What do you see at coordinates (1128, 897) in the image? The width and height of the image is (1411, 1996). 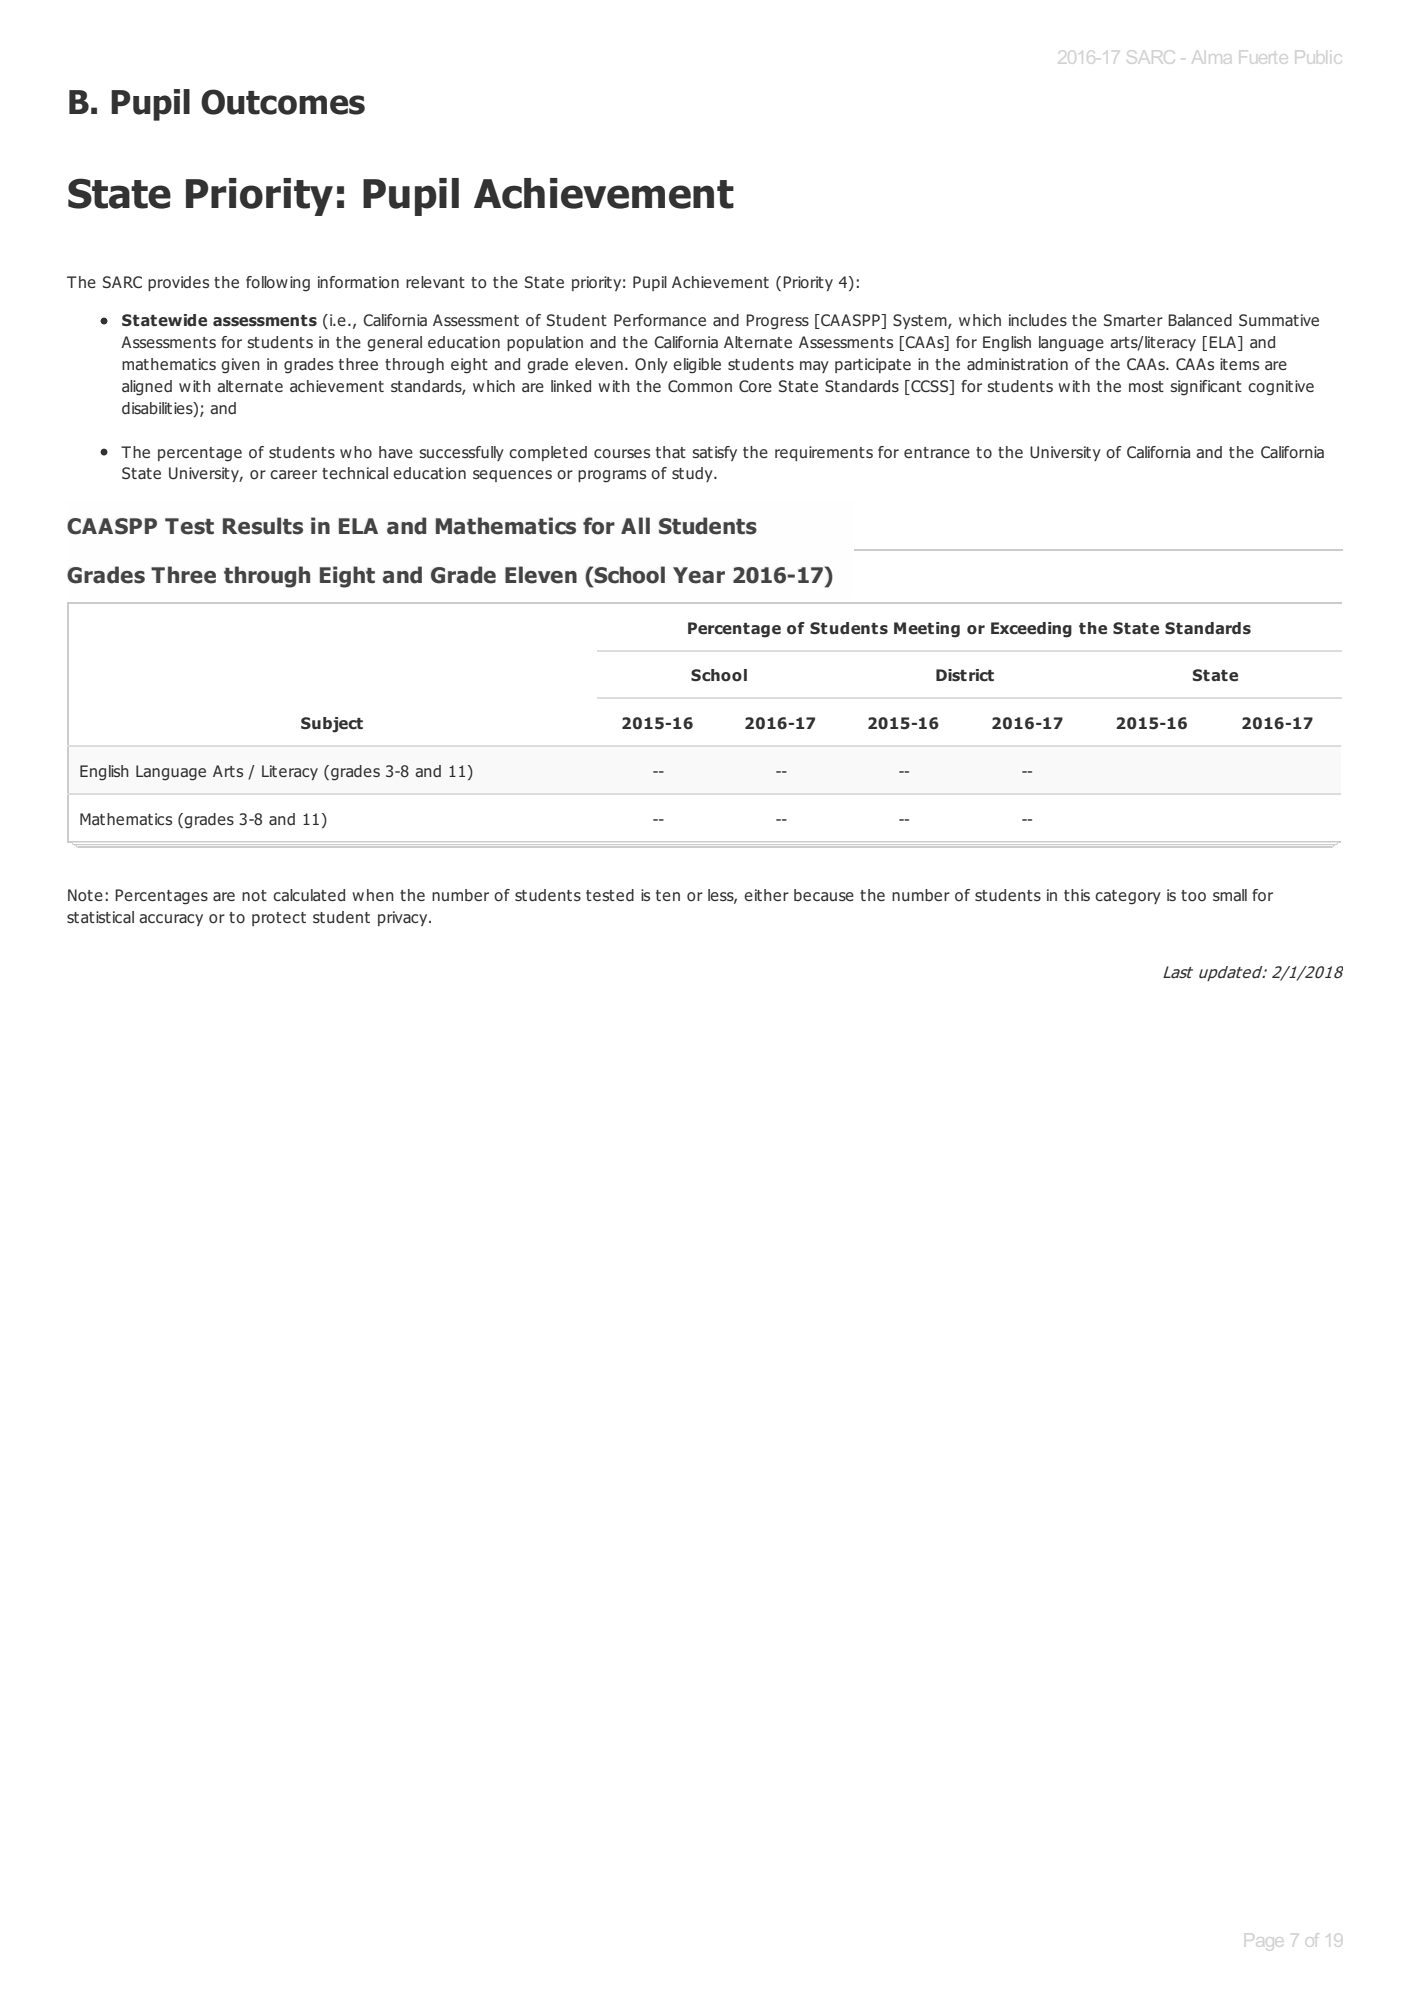 I see `category` at bounding box center [1128, 897].
